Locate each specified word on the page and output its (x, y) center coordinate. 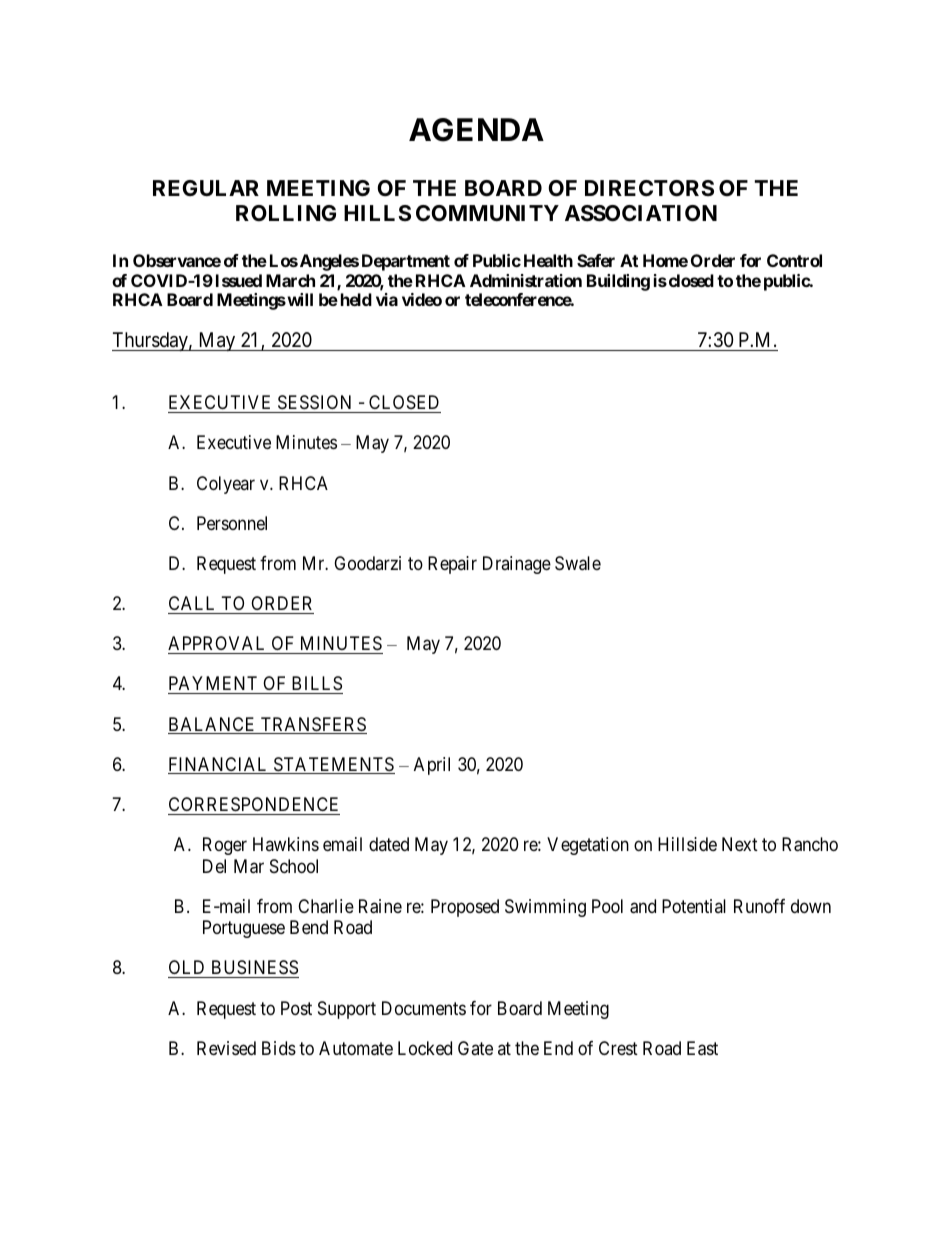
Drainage (517, 565)
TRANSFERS (312, 725)
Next (740, 844)
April (432, 766)
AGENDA (476, 130)
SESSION (314, 402)
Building (618, 282)
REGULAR (206, 188)
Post (296, 1008)
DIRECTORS (649, 188)
